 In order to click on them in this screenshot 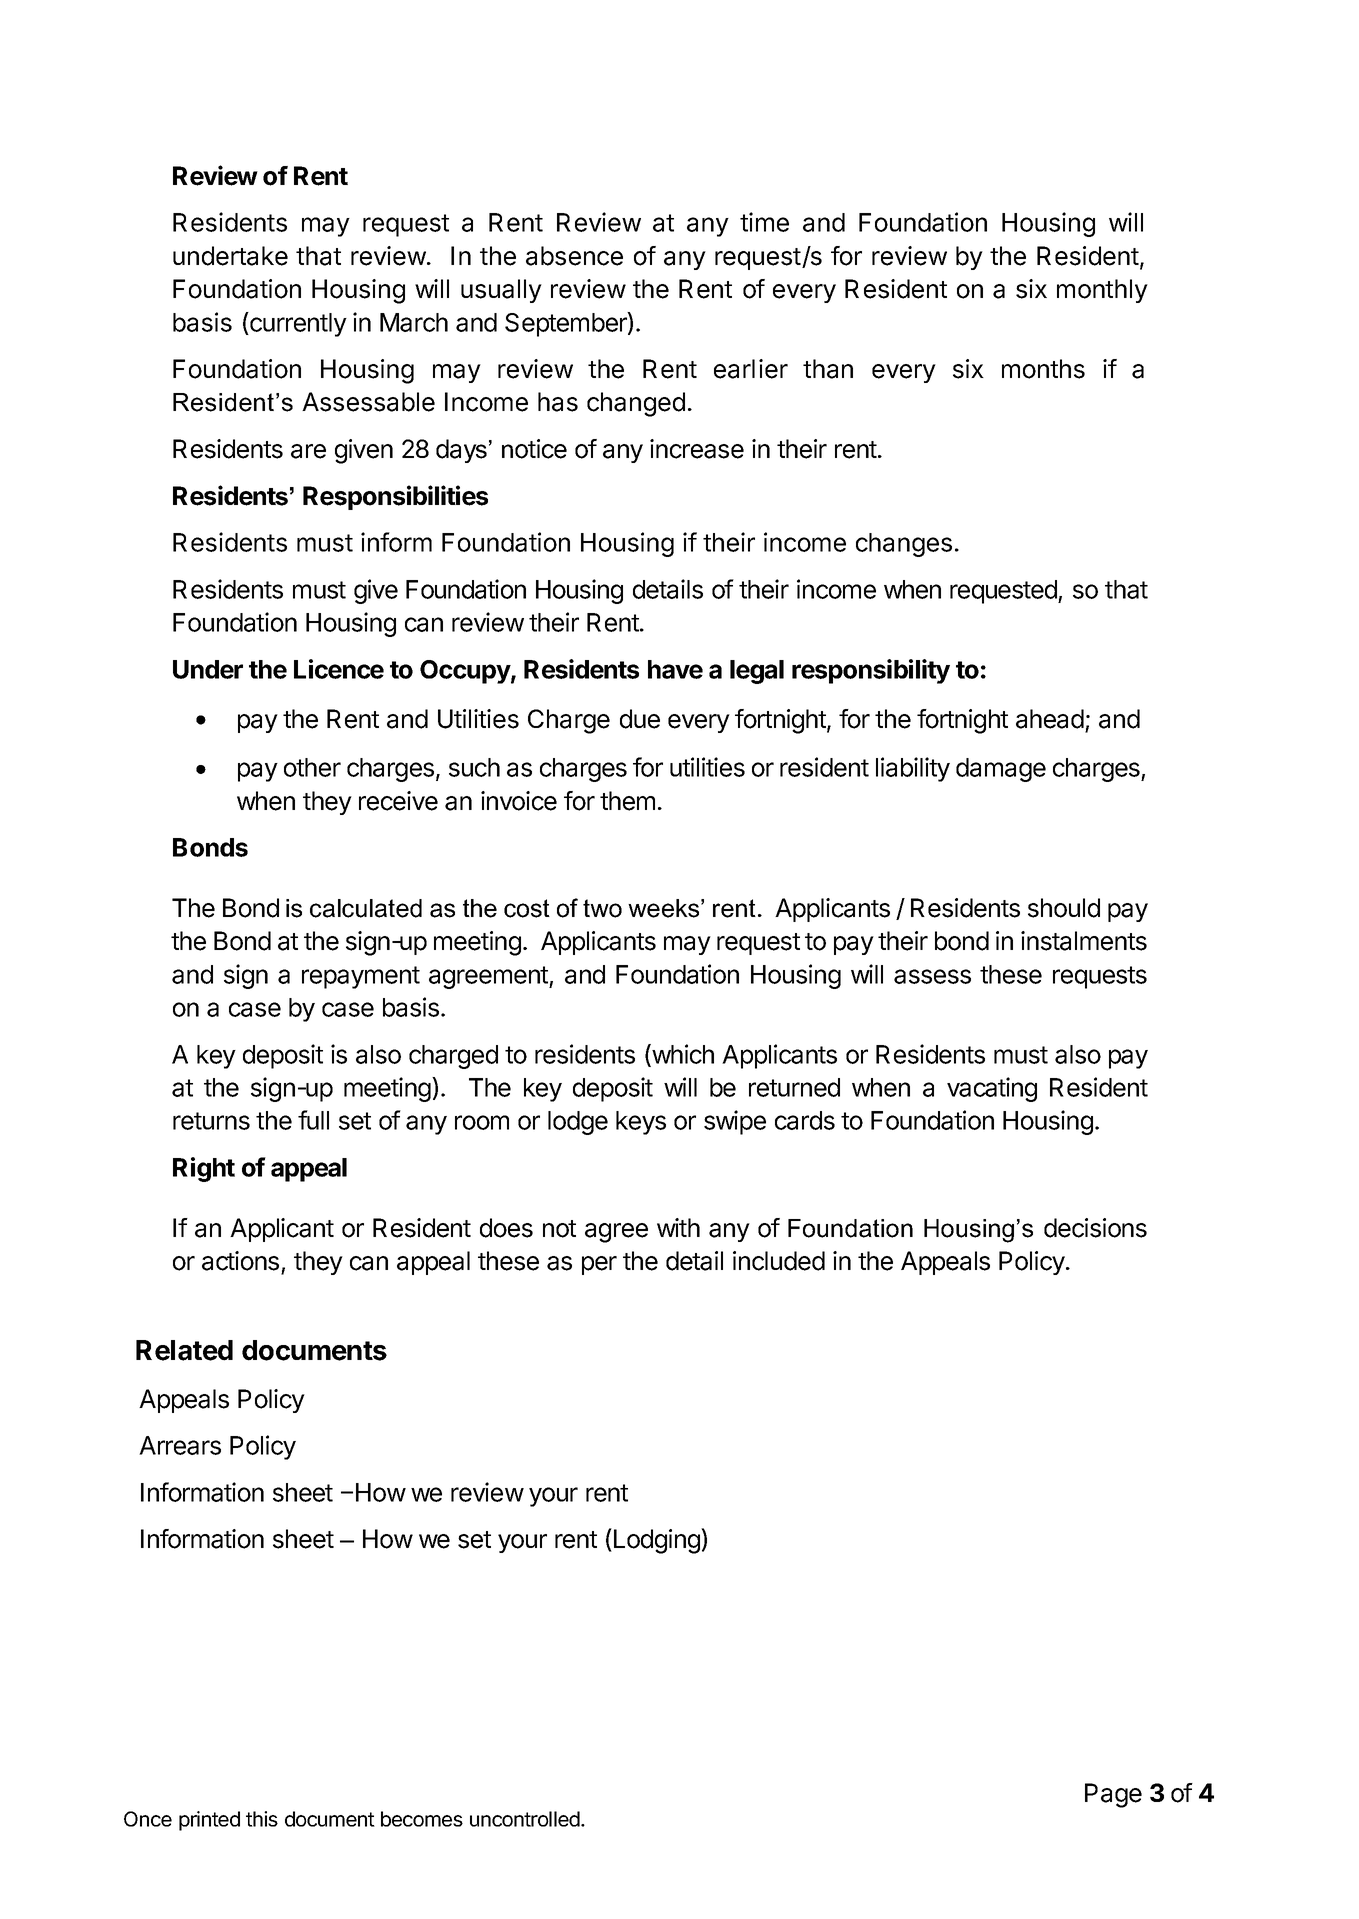, I will do `click(627, 801)`.
